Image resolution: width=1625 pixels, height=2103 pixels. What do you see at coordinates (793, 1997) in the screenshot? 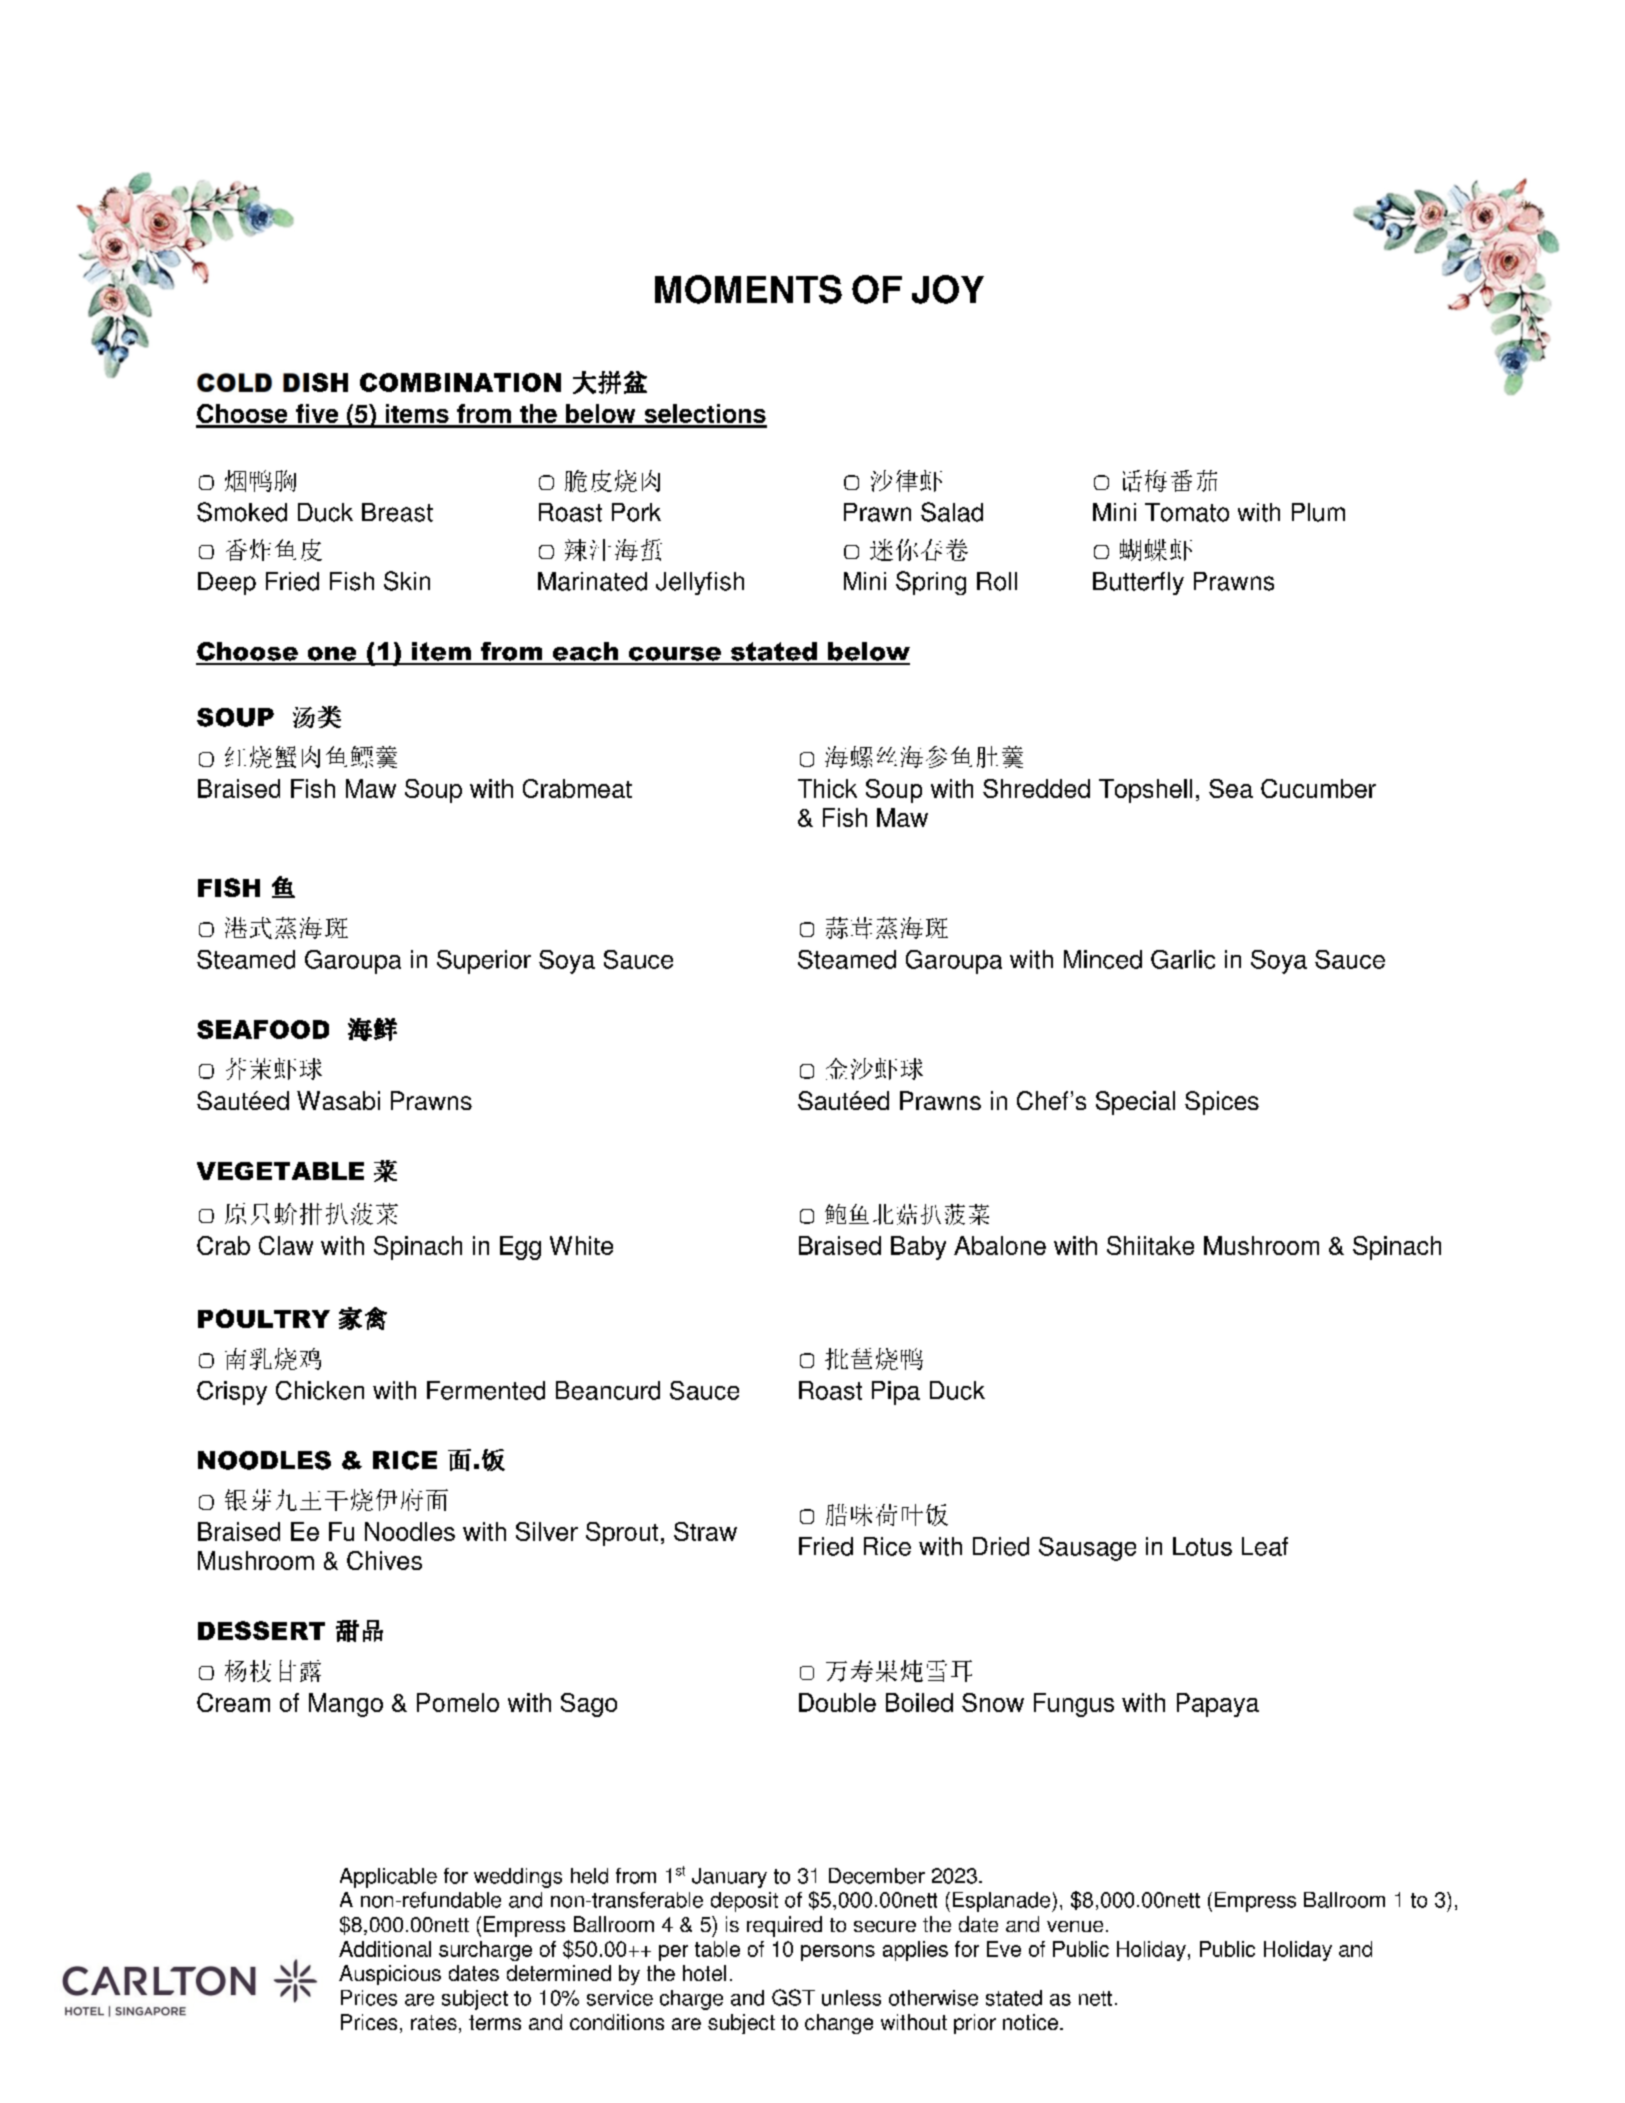
I see `GST` at bounding box center [793, 1997].
